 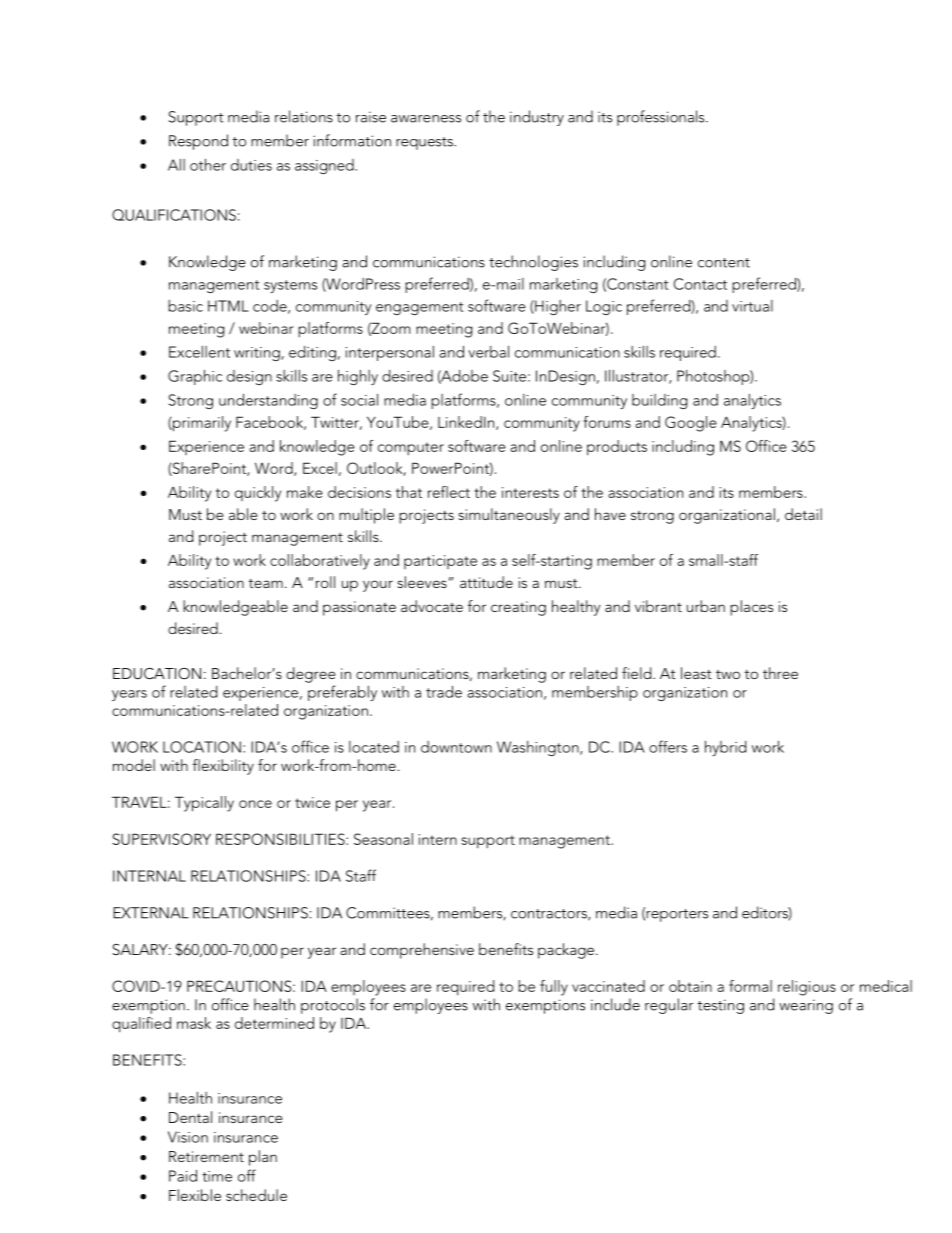 I want to click on verbal, so click(x=488, y=352).
